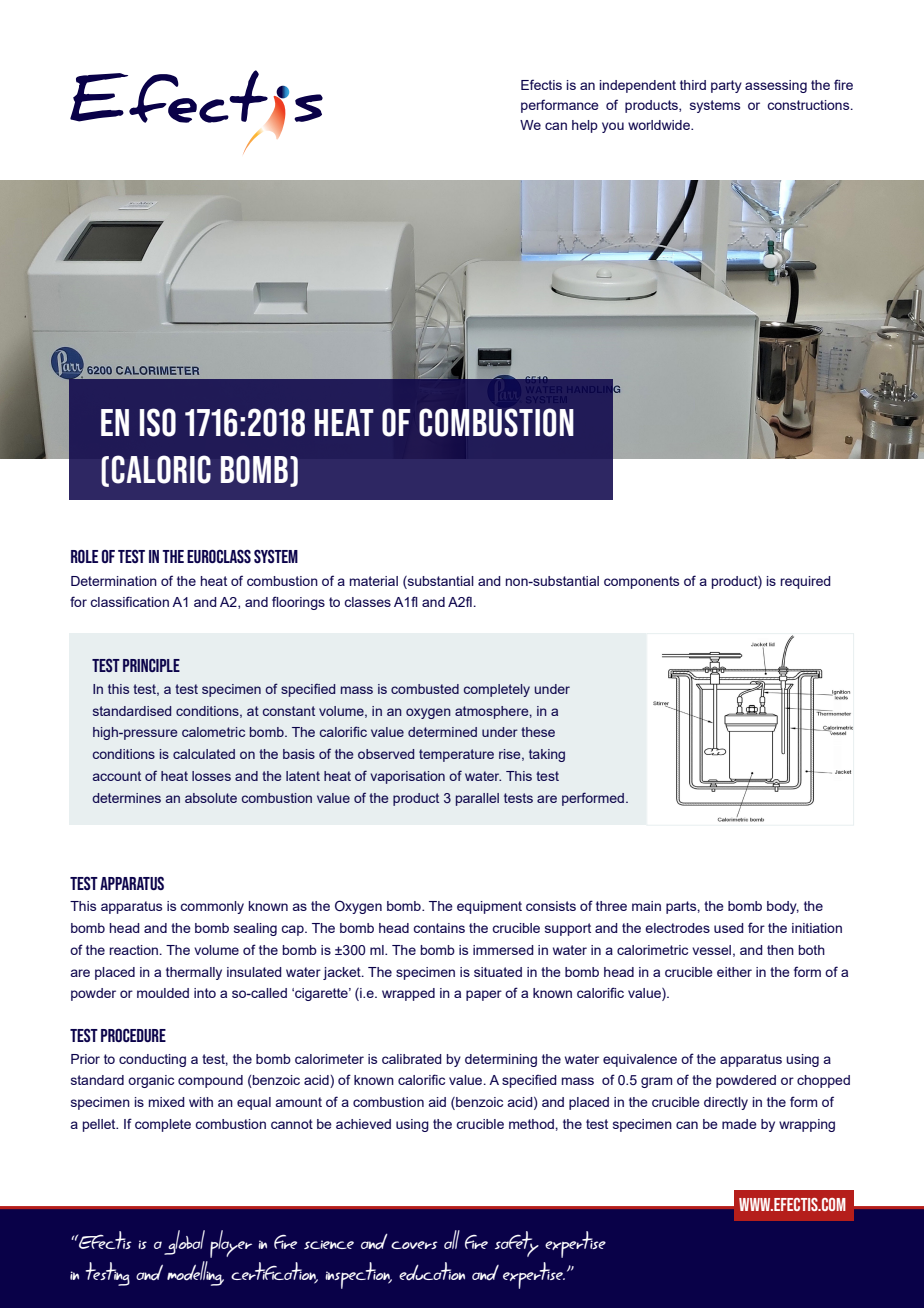 The height and width of the screenshot is (1308, 924). Describe the element at coordinates (151, 665) in the screenshot. I see `PRINCIPLE` at that location.
